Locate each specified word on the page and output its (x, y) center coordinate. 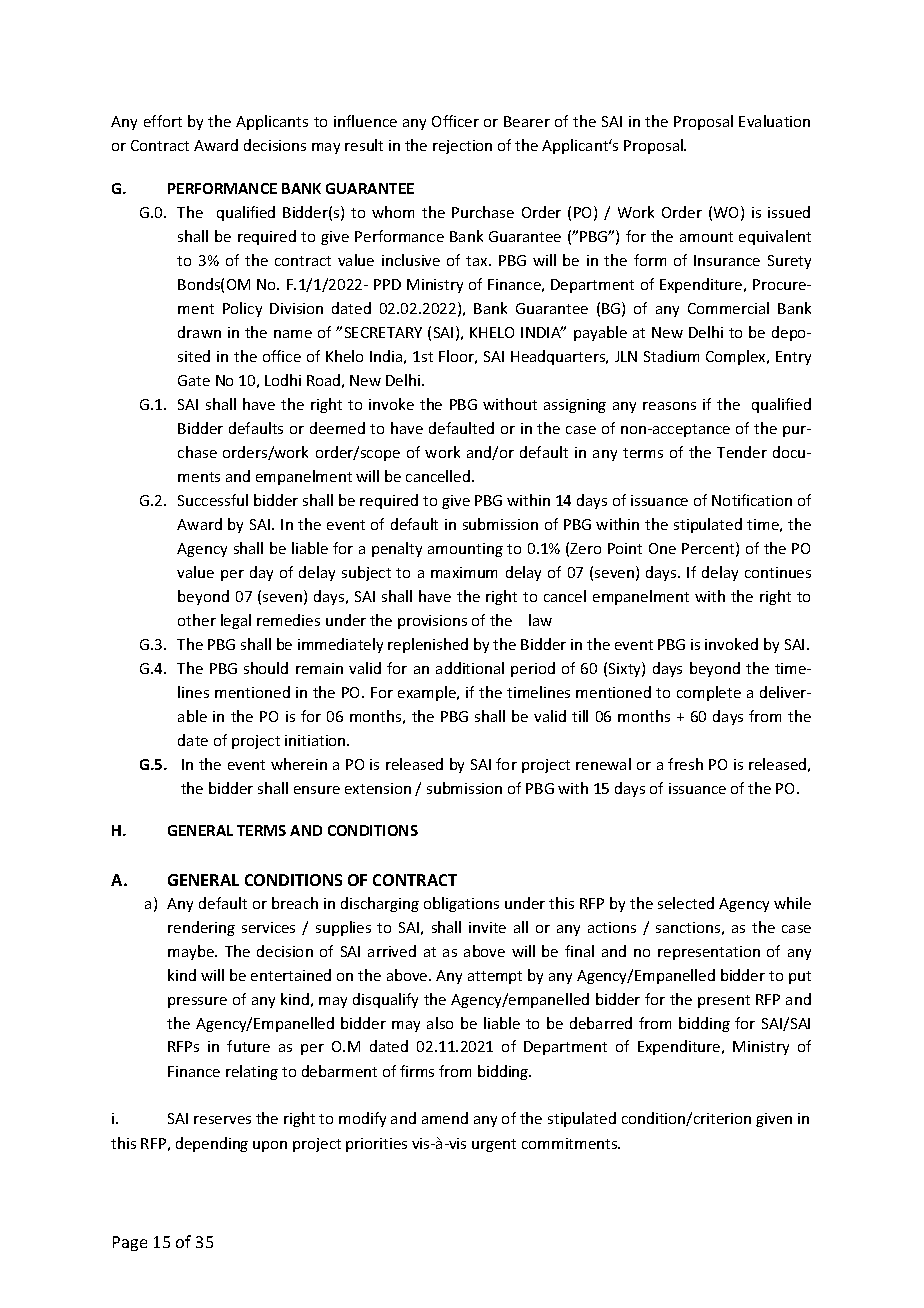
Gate (194, 380)
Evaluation (774, 121)
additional (470, 668)
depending (212, 1144)
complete (709, 693)
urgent (494, 1145)
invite (487, 927)
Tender (742, 452)
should (266, 668)
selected (686, 903)
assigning (575, 406)
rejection (462, 147)
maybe (192, 952)
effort (163, 121)
